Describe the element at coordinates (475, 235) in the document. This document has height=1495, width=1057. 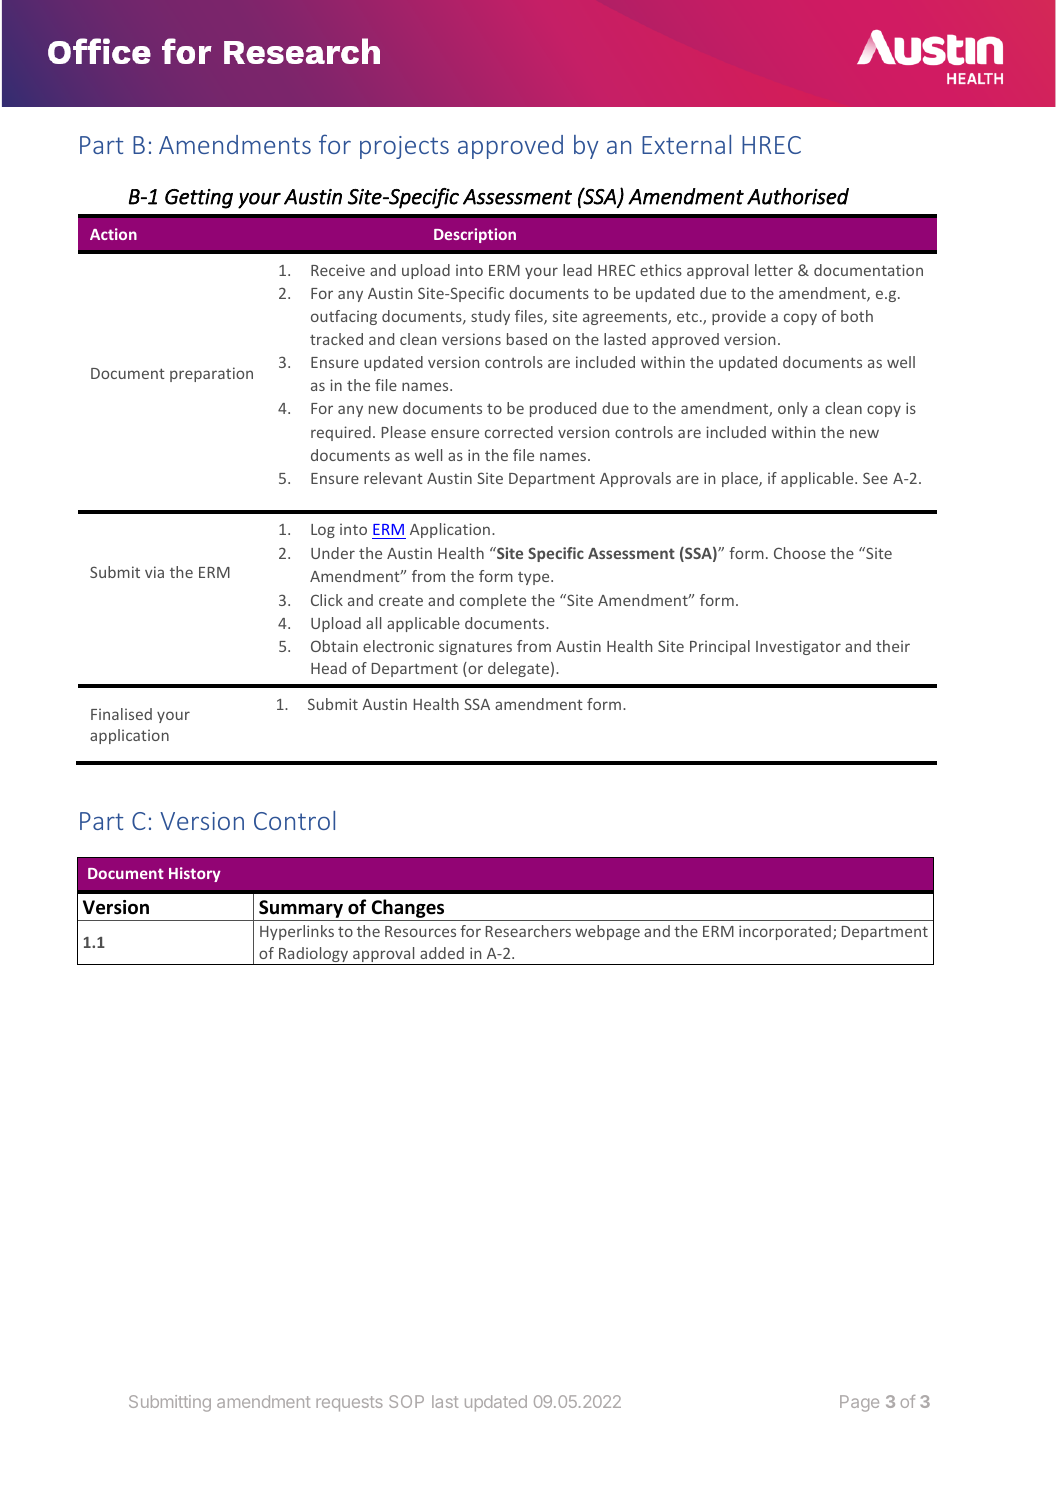
I see `Description` at that location.
